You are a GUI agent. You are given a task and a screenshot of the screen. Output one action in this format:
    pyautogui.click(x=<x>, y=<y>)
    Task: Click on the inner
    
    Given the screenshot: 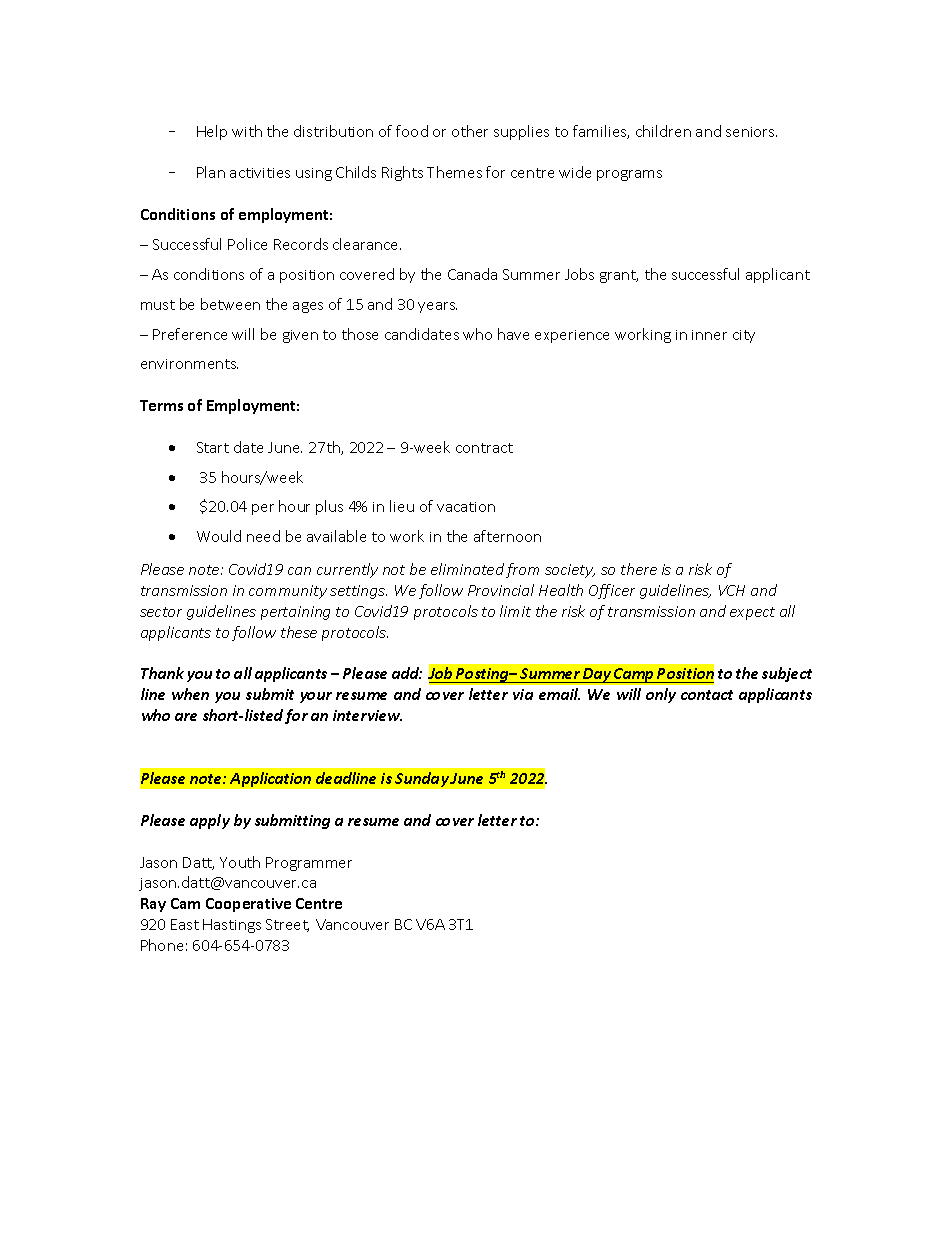 What is the action you would take?
    pyautogui.click(x=709, y=335)
